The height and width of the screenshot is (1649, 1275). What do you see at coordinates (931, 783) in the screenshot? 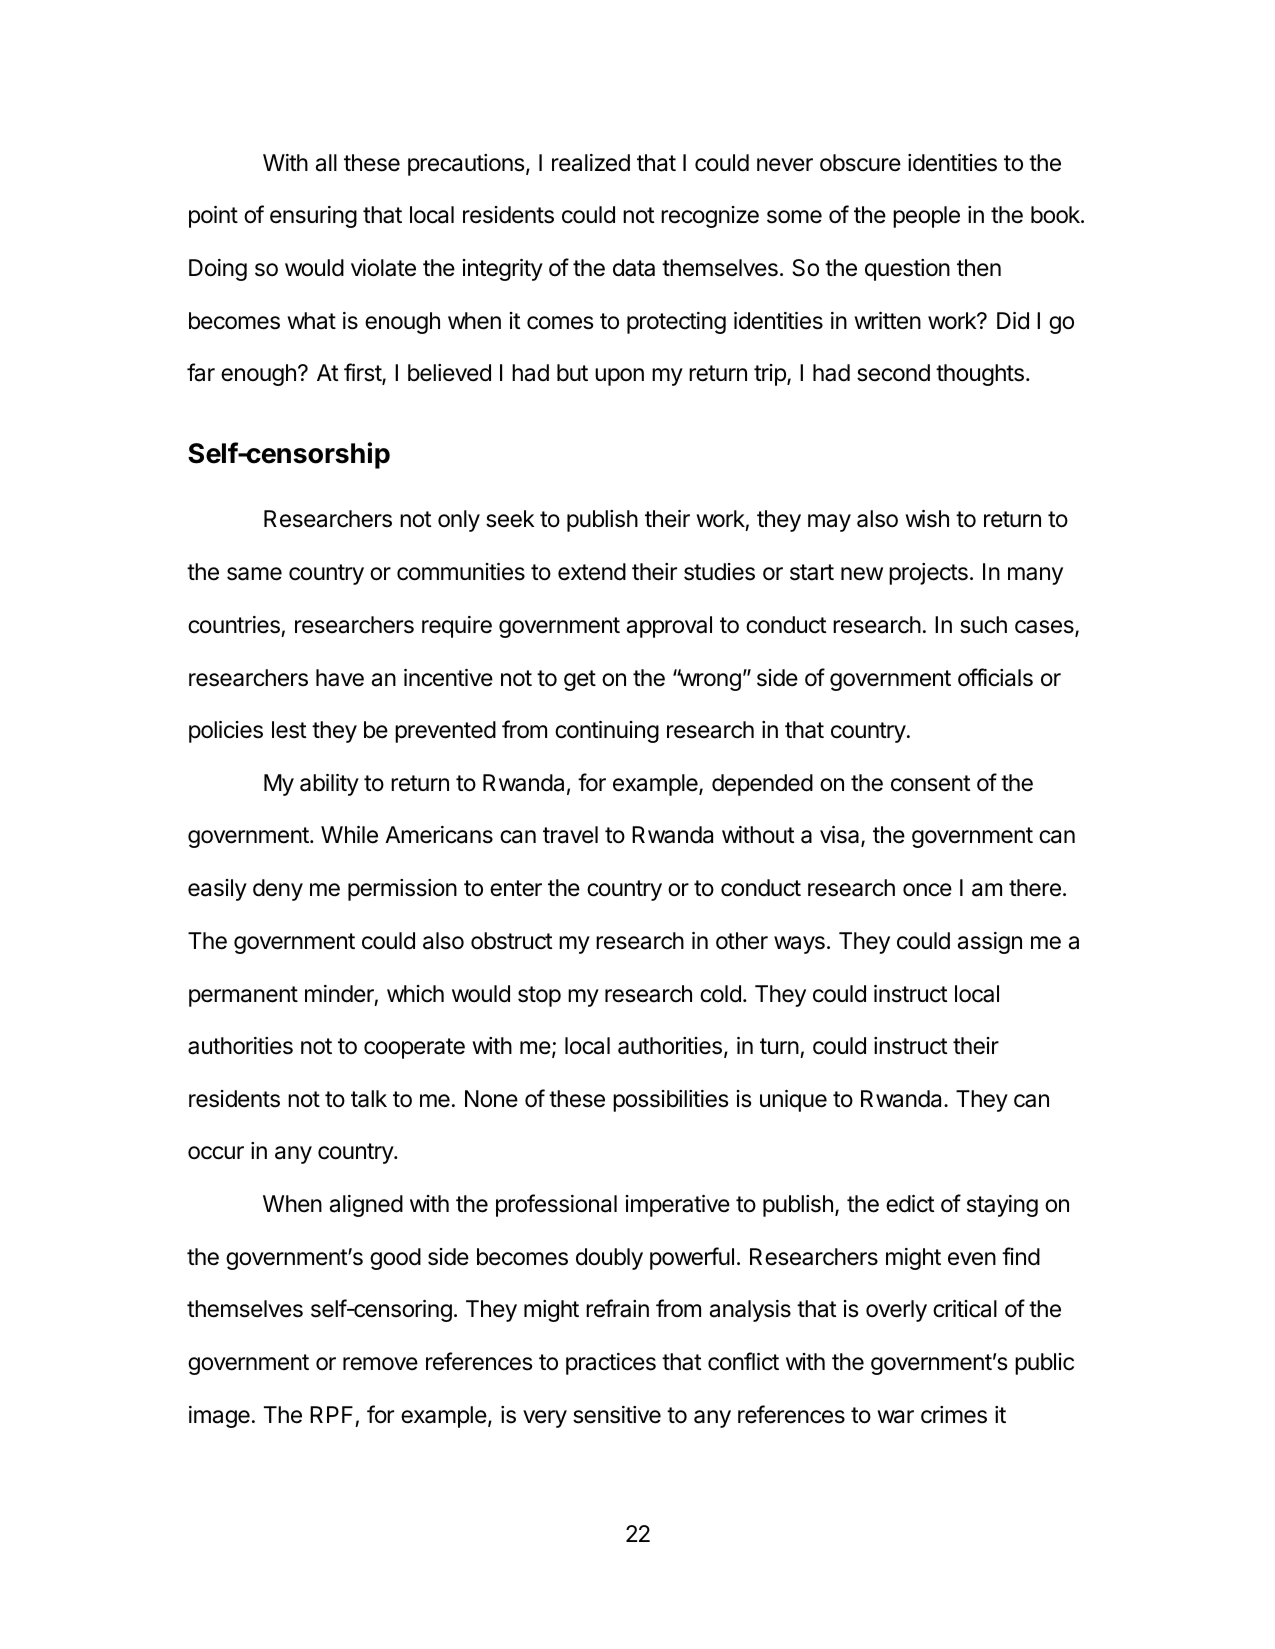
I see `consent` at bounding box center [931, 783].
